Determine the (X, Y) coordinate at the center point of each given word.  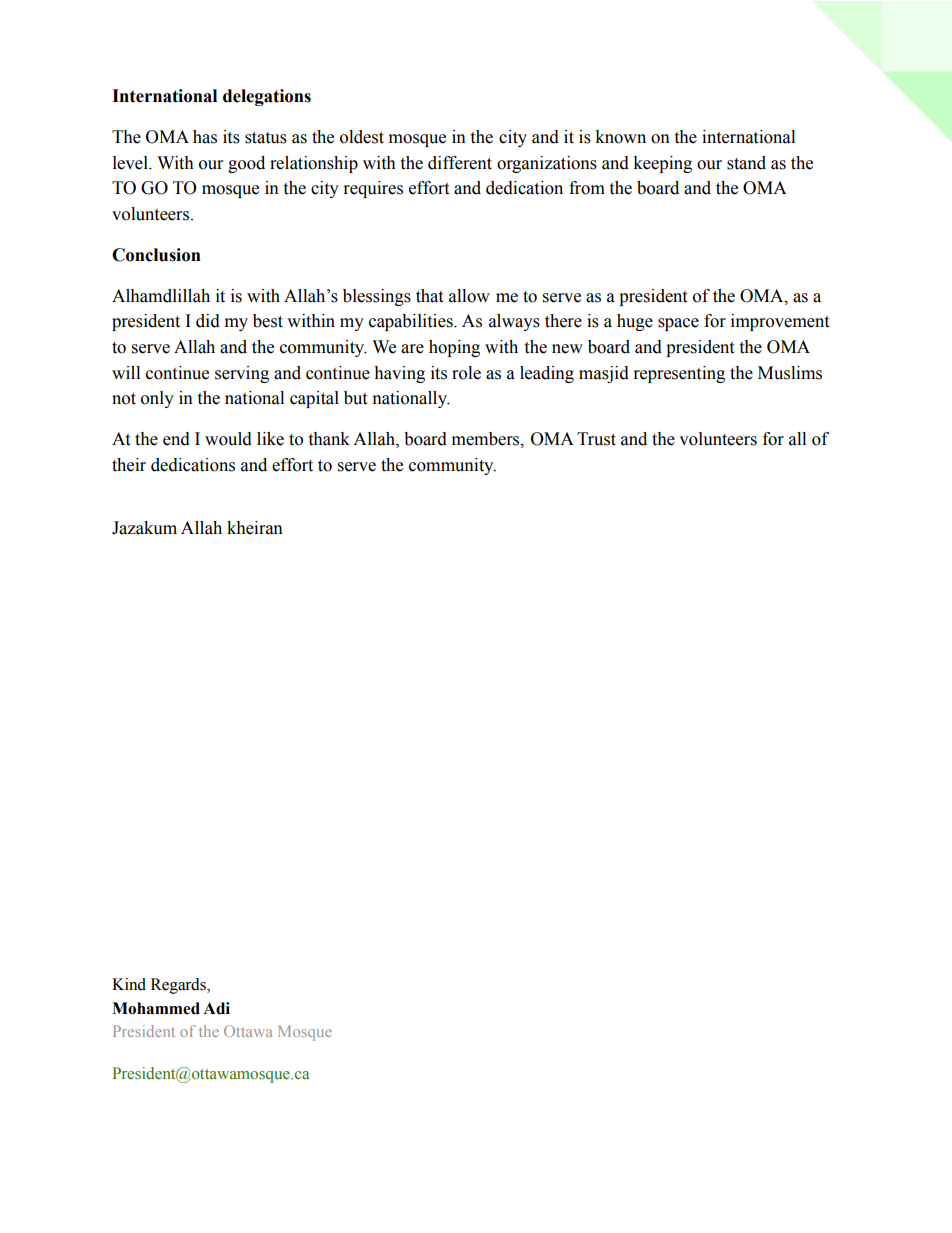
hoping (454, 348)
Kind (129, 984)
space (678, 324)
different (460, 163)
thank (329, 439)
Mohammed (156, 1008)
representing (679, 374)
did (208, 321)
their (129, 465)
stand (746, 163)
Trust (596, 439)
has (205, 137)
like (270, 439)
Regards (179, 986)
